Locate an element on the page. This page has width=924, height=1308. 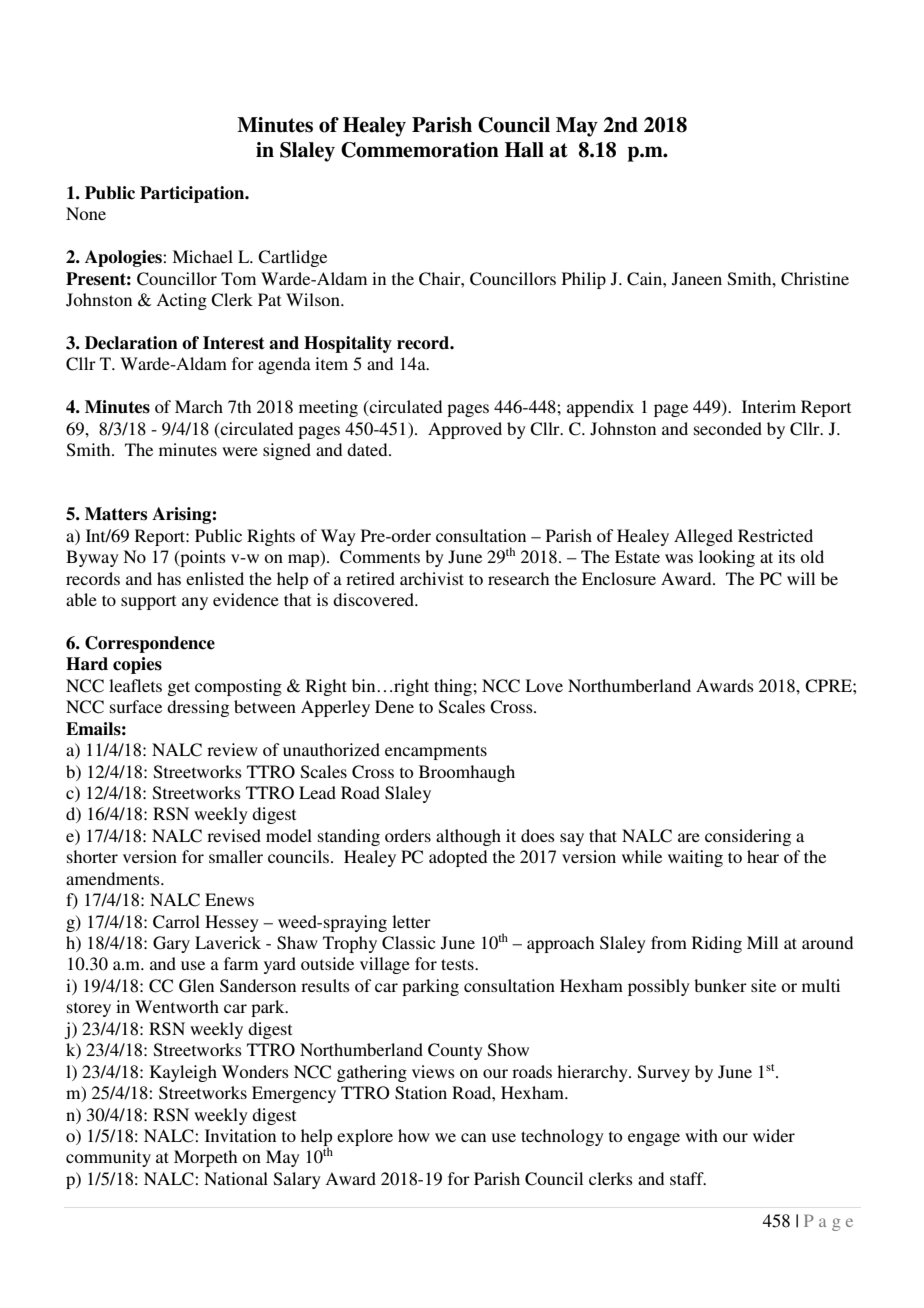
Participation is located at coordinates (193, 194).
